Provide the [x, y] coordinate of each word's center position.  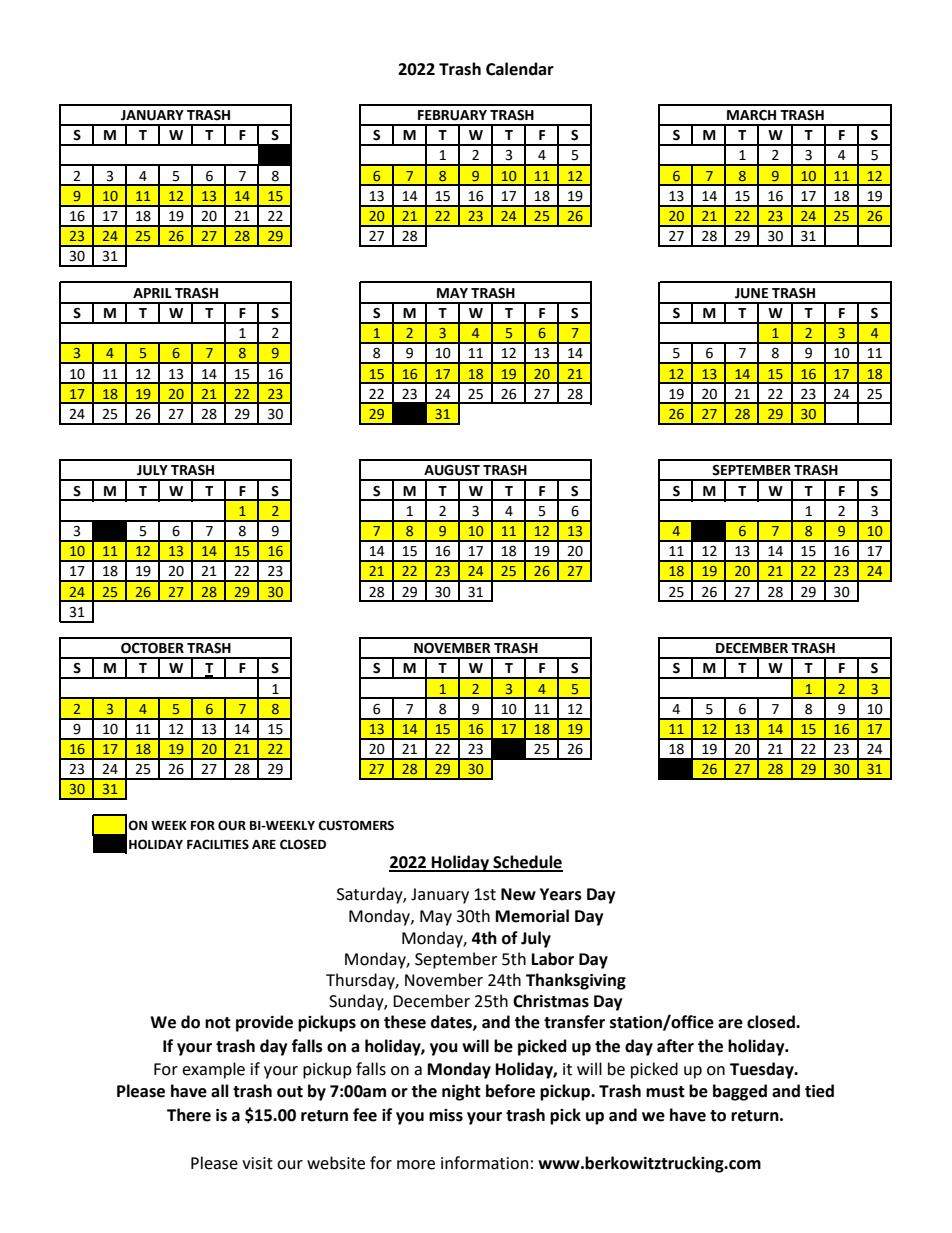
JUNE [751, 293]
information [484, 1163]
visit [257, 1163]
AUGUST [452, 470]
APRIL [152, 293]
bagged [740, 1092]
